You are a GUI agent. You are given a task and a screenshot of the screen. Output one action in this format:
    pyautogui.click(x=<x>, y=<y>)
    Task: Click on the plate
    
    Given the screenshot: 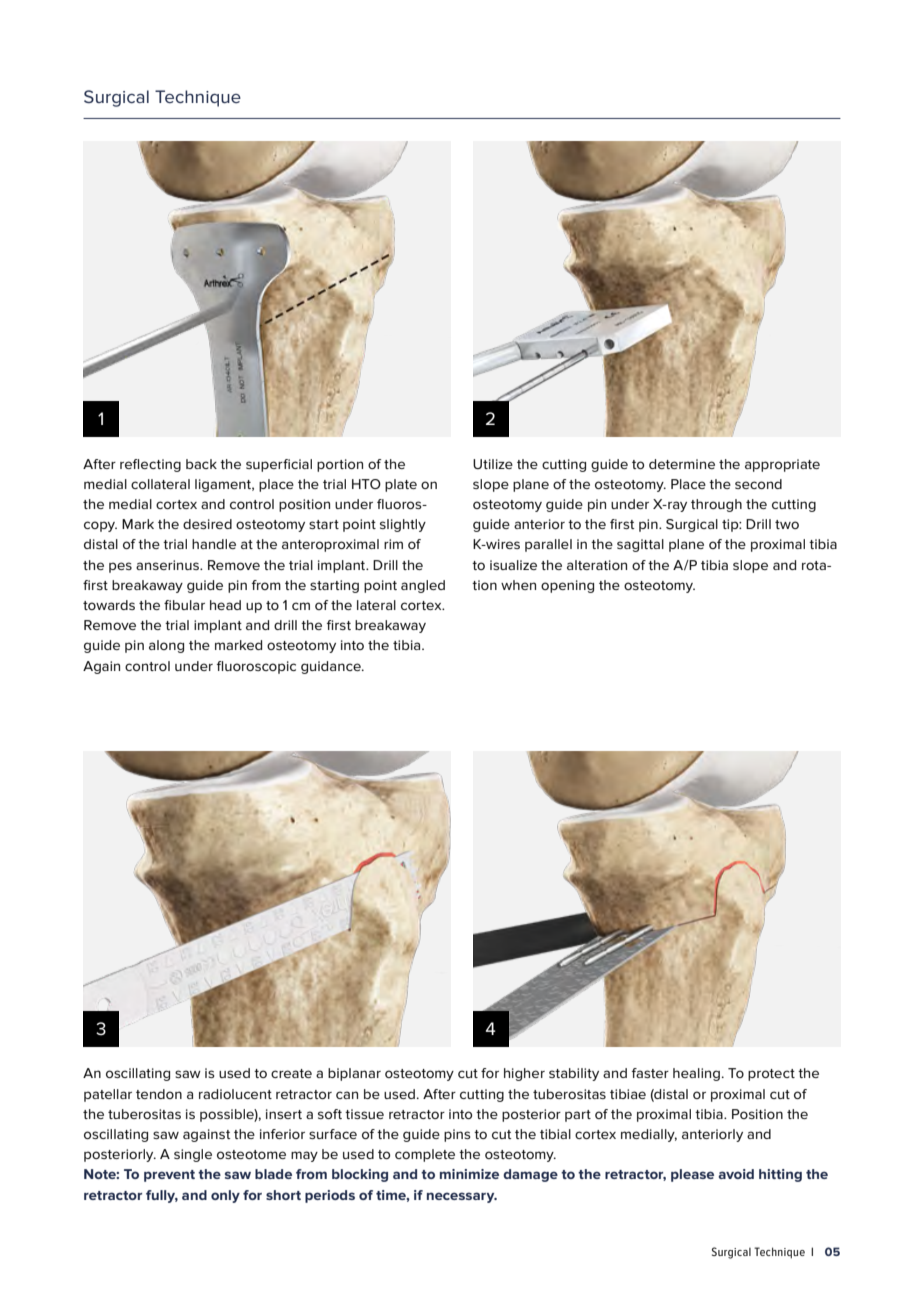 What is the action you would take?
    pyautogui.click(x=401, y=485)
